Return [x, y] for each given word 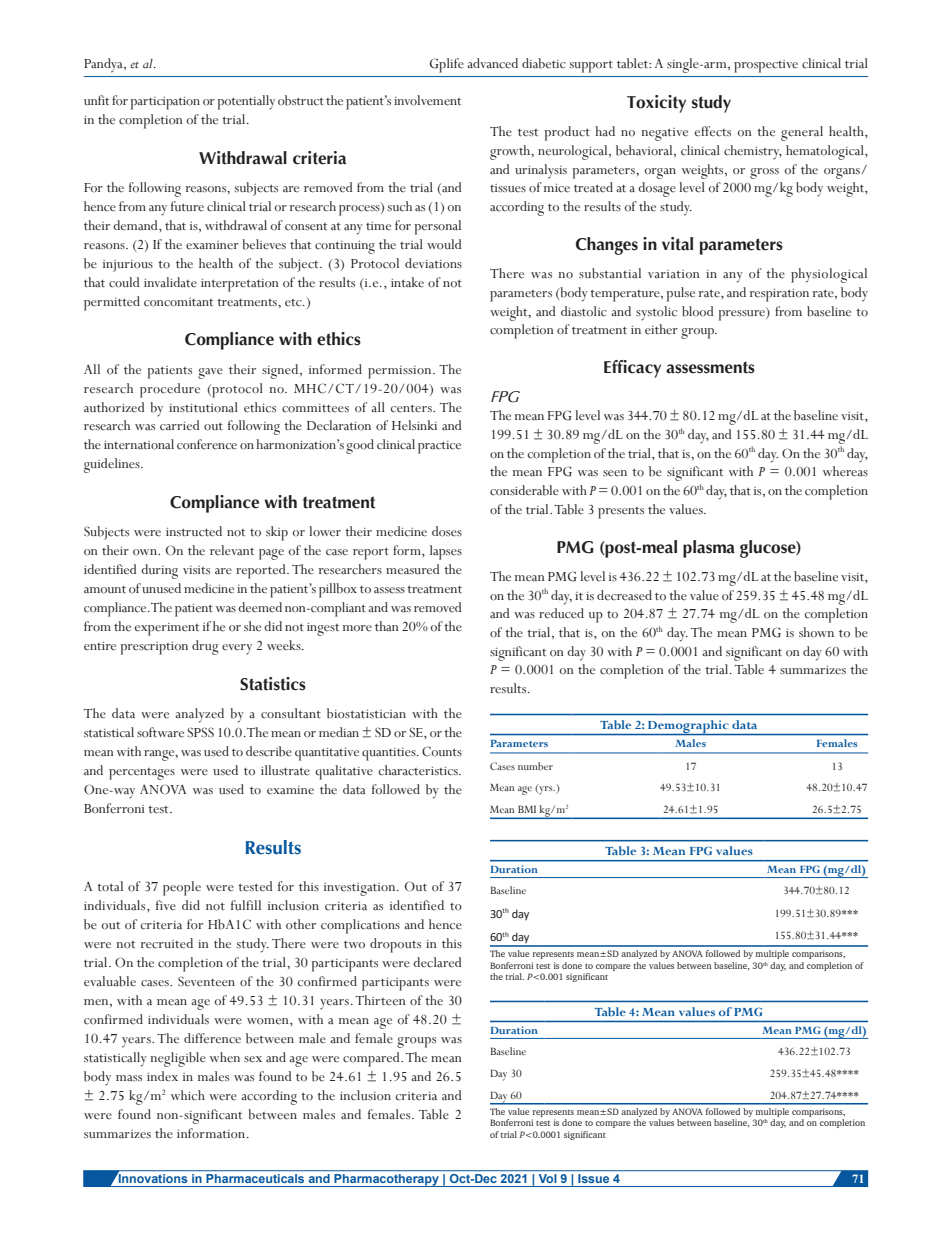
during [159, 571]
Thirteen [380, 1000]
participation [165, 103]
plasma [709, 549]
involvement [427, 100]
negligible [178, 1059]
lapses [446, 552]
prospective [766, 66]
